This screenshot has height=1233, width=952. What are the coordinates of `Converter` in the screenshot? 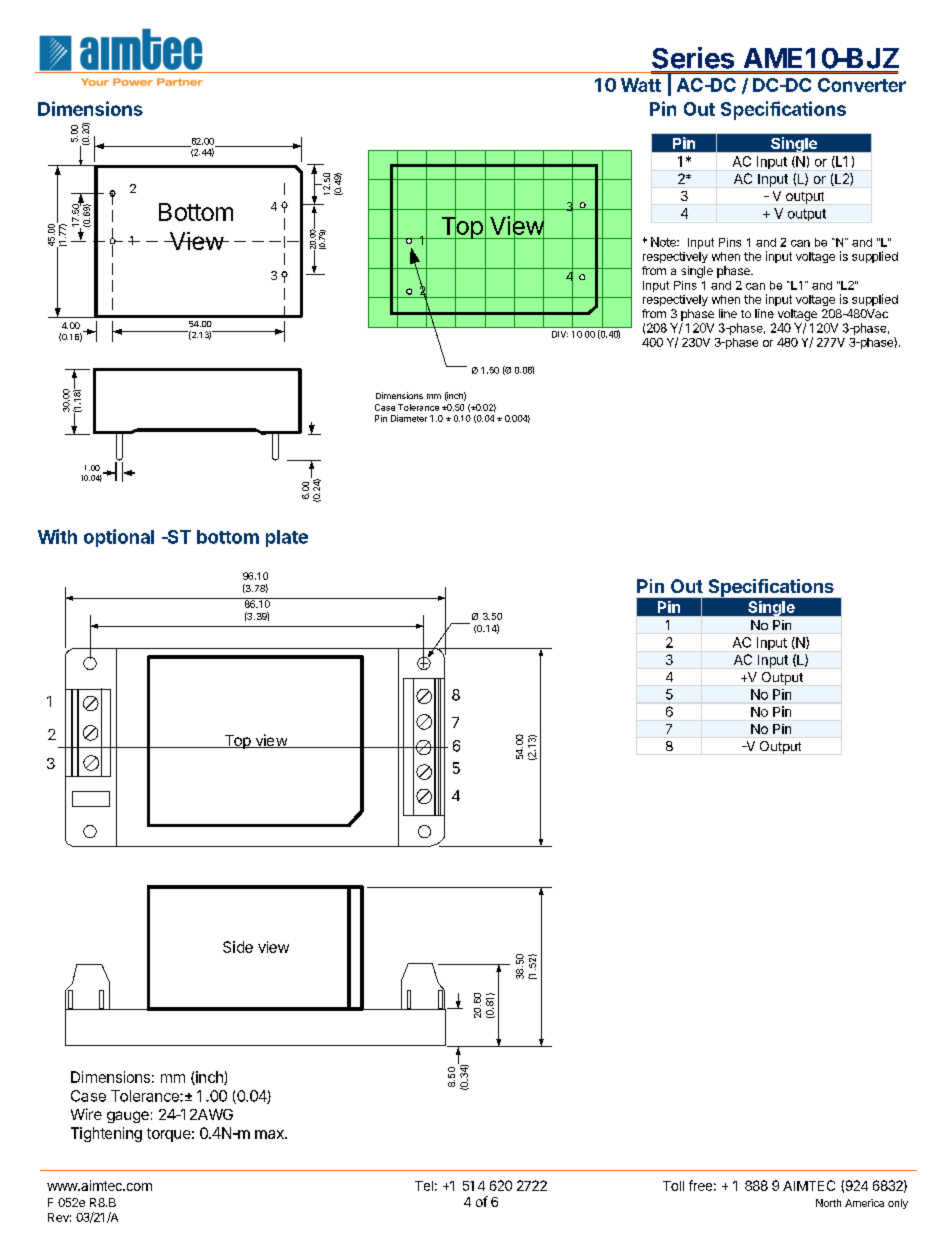 It's located at (862, 85).
